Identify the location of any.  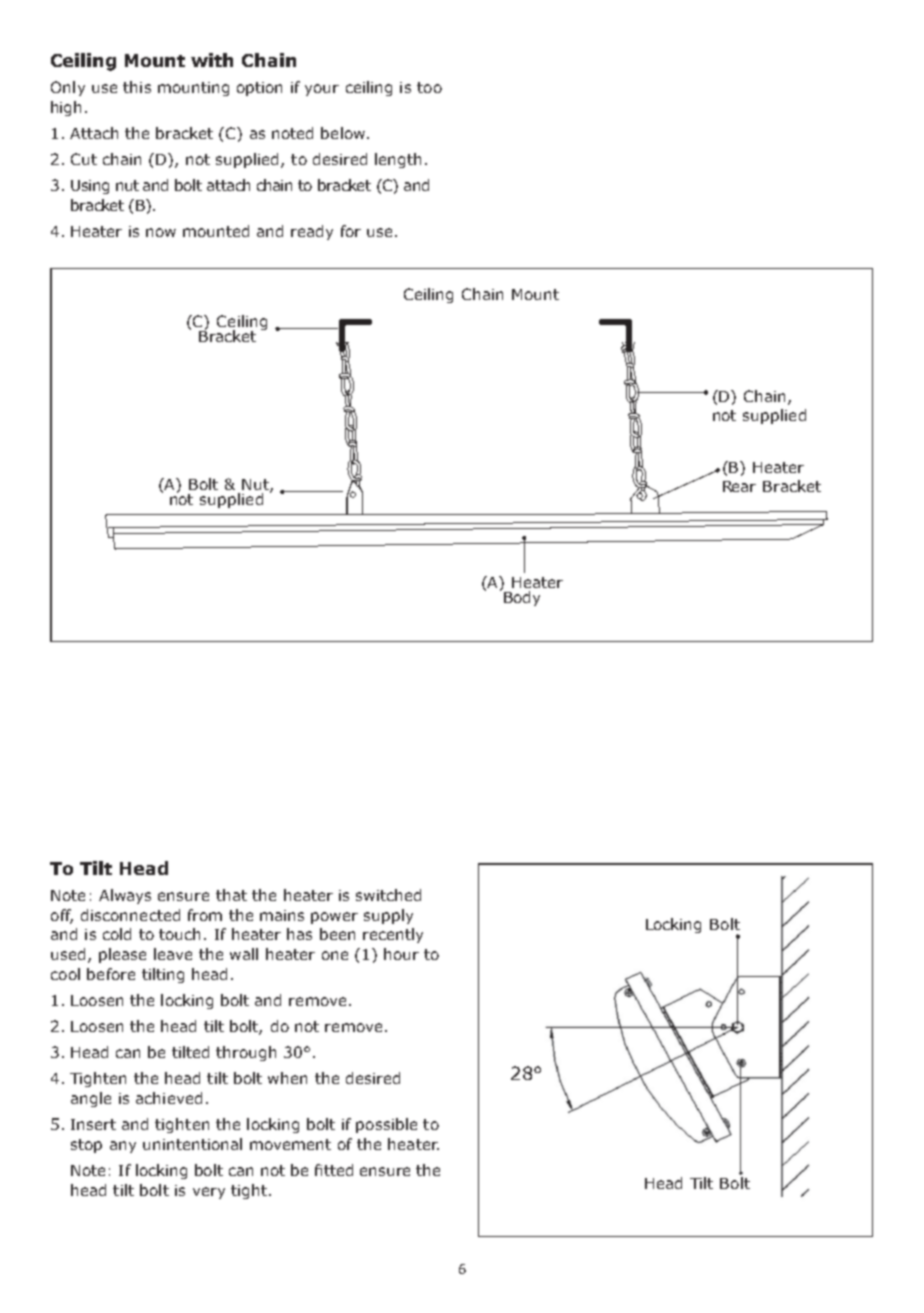
(123, 1147).
